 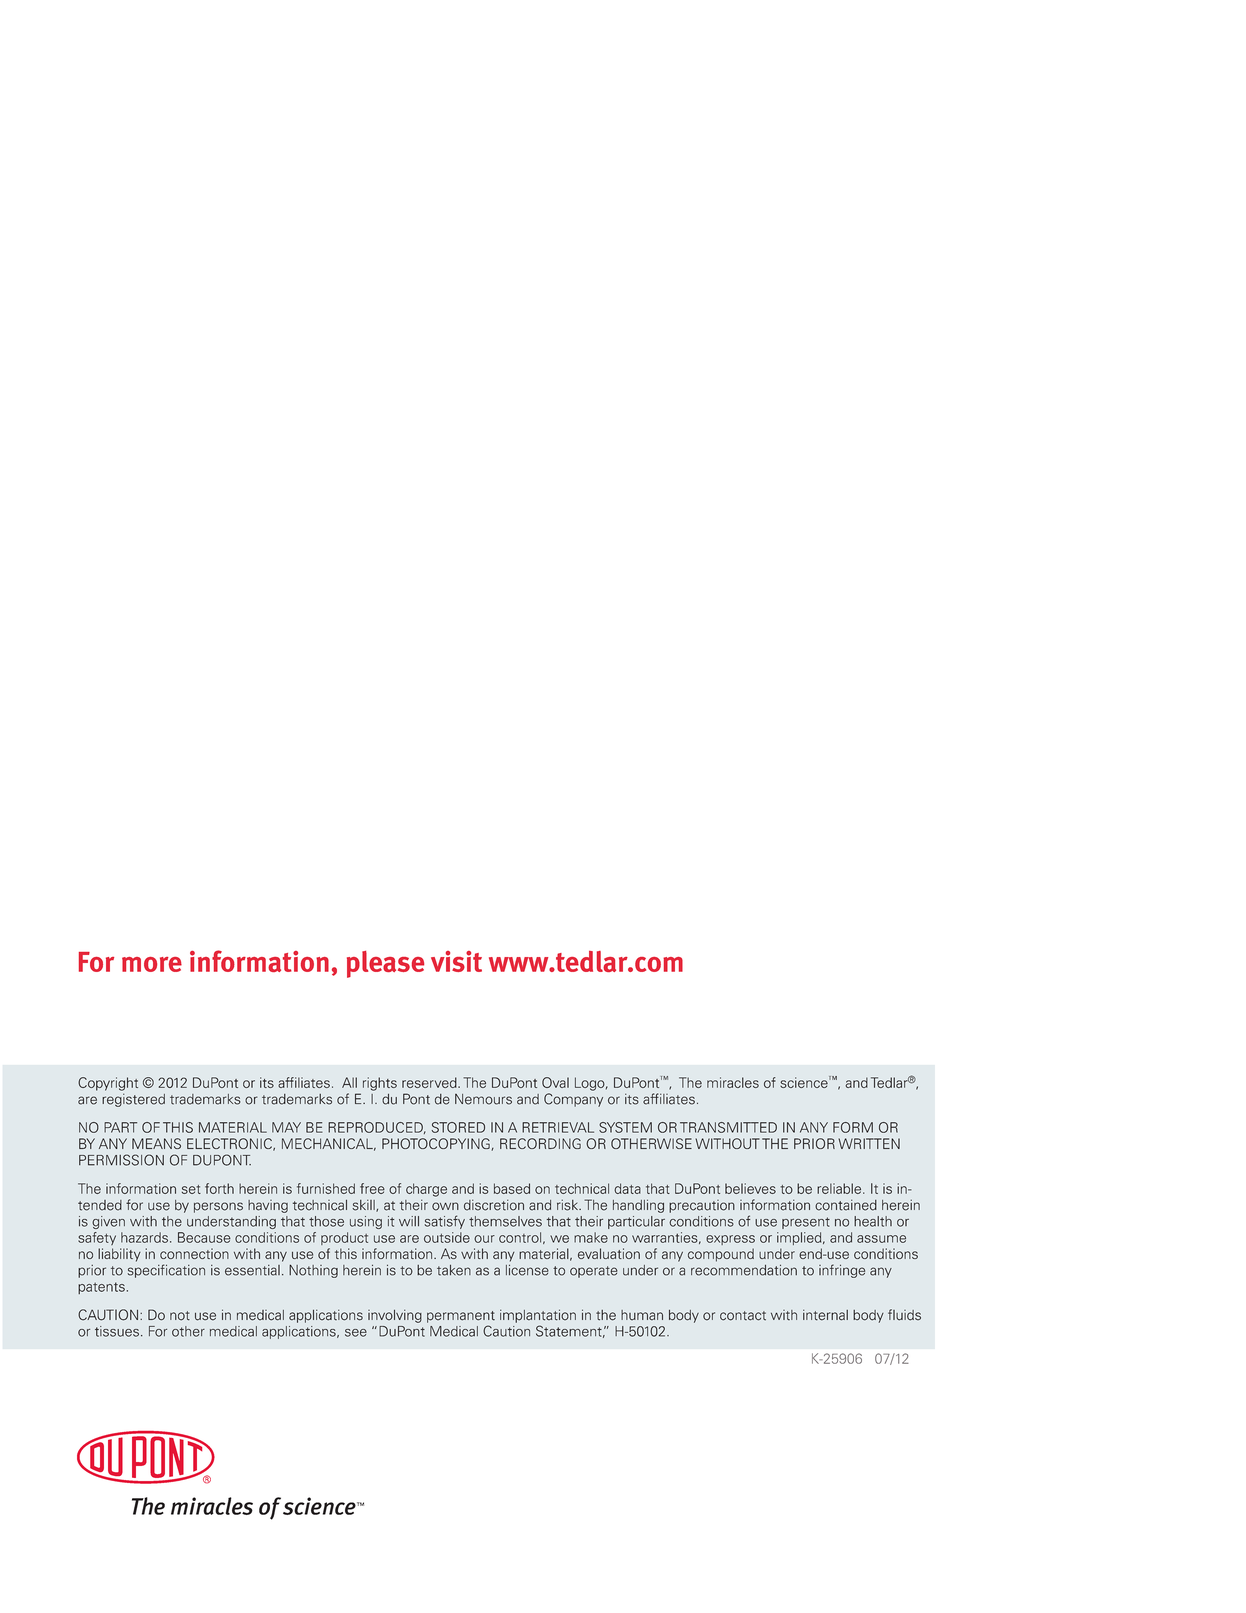 I want to click on please, so click(x=385, y=964).
